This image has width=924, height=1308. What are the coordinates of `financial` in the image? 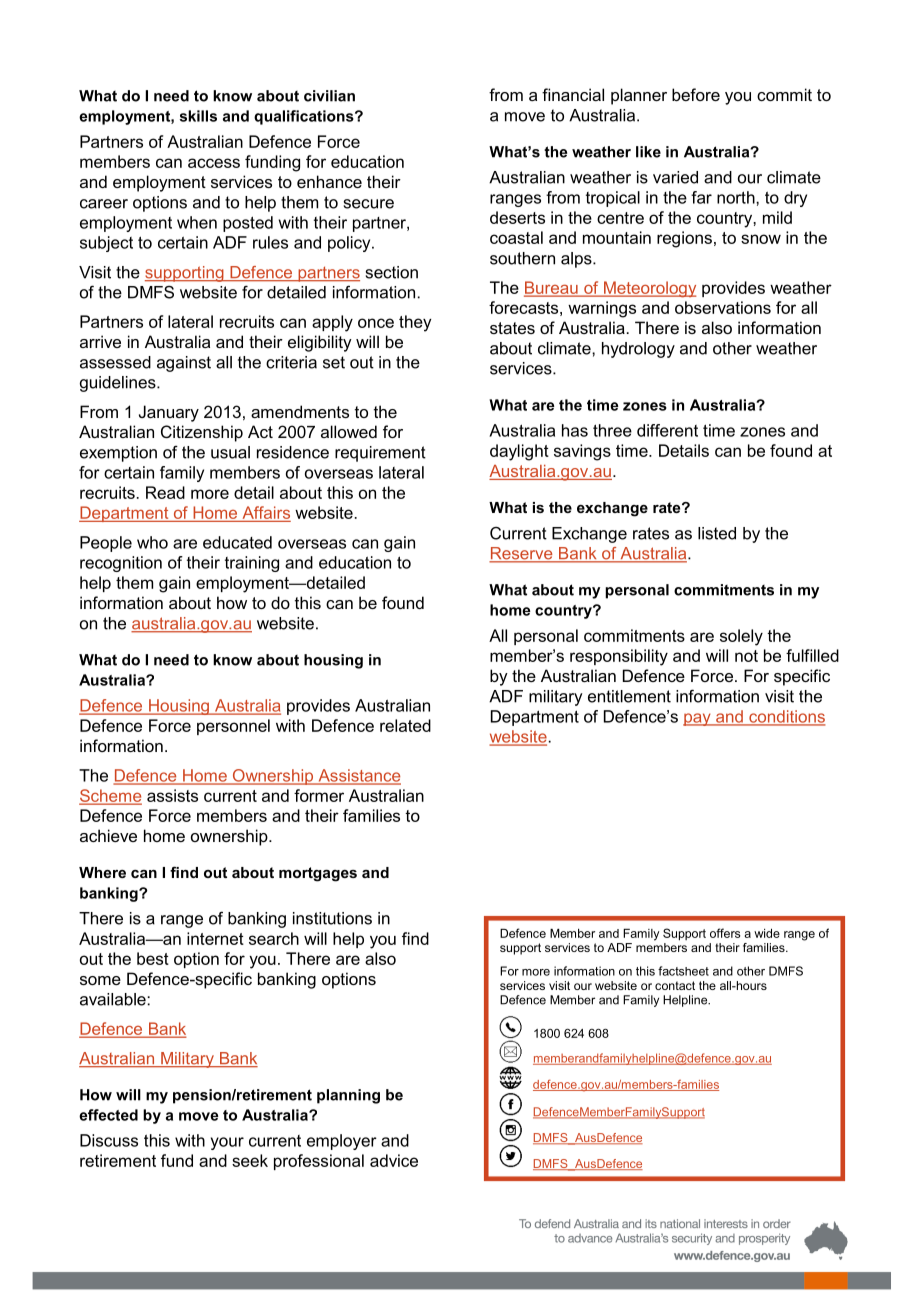 It's located at (573, 94).
